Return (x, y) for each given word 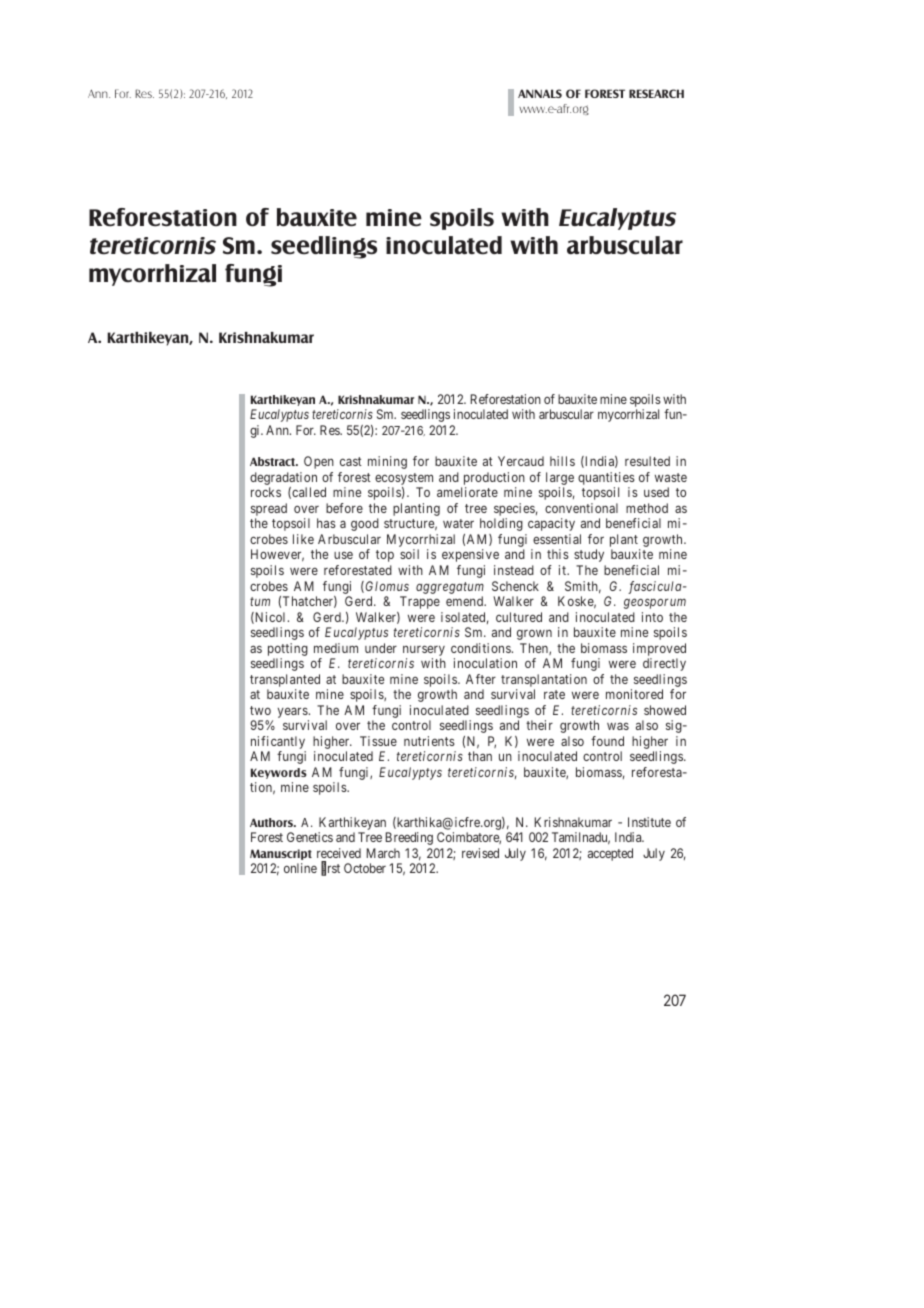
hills (562, 461)
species (514, 511)
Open (319, 462)
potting (288, 651)
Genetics (310, 837)
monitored (634, 694)
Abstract (273, 461)
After (481, 679)
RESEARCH (656, 93)
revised (480, 853)
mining (387, 462)
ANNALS (540, 93)
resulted (647, 461)
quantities (606, 480)
